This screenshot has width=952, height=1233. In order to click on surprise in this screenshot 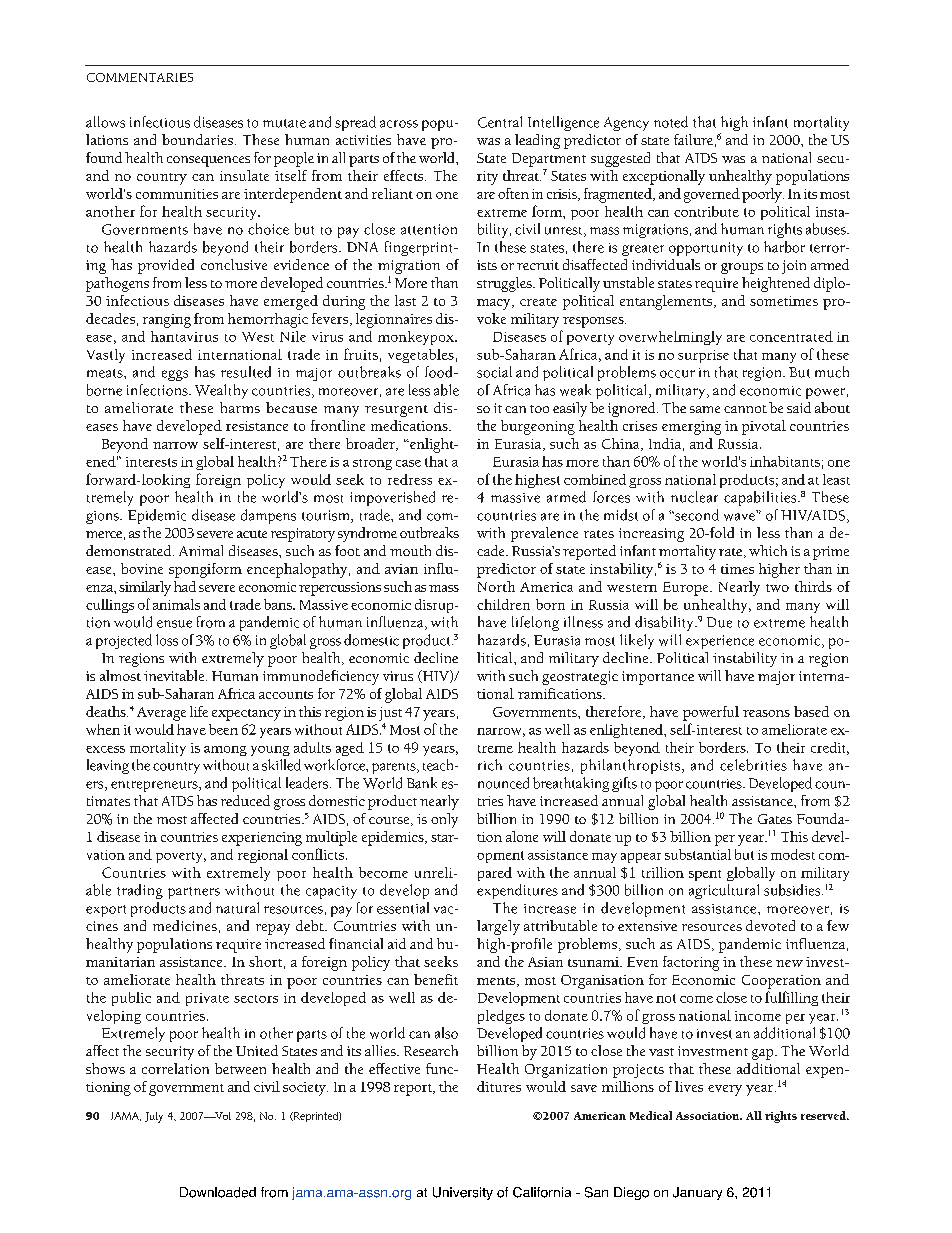, I will do `click(703, 356)`.
